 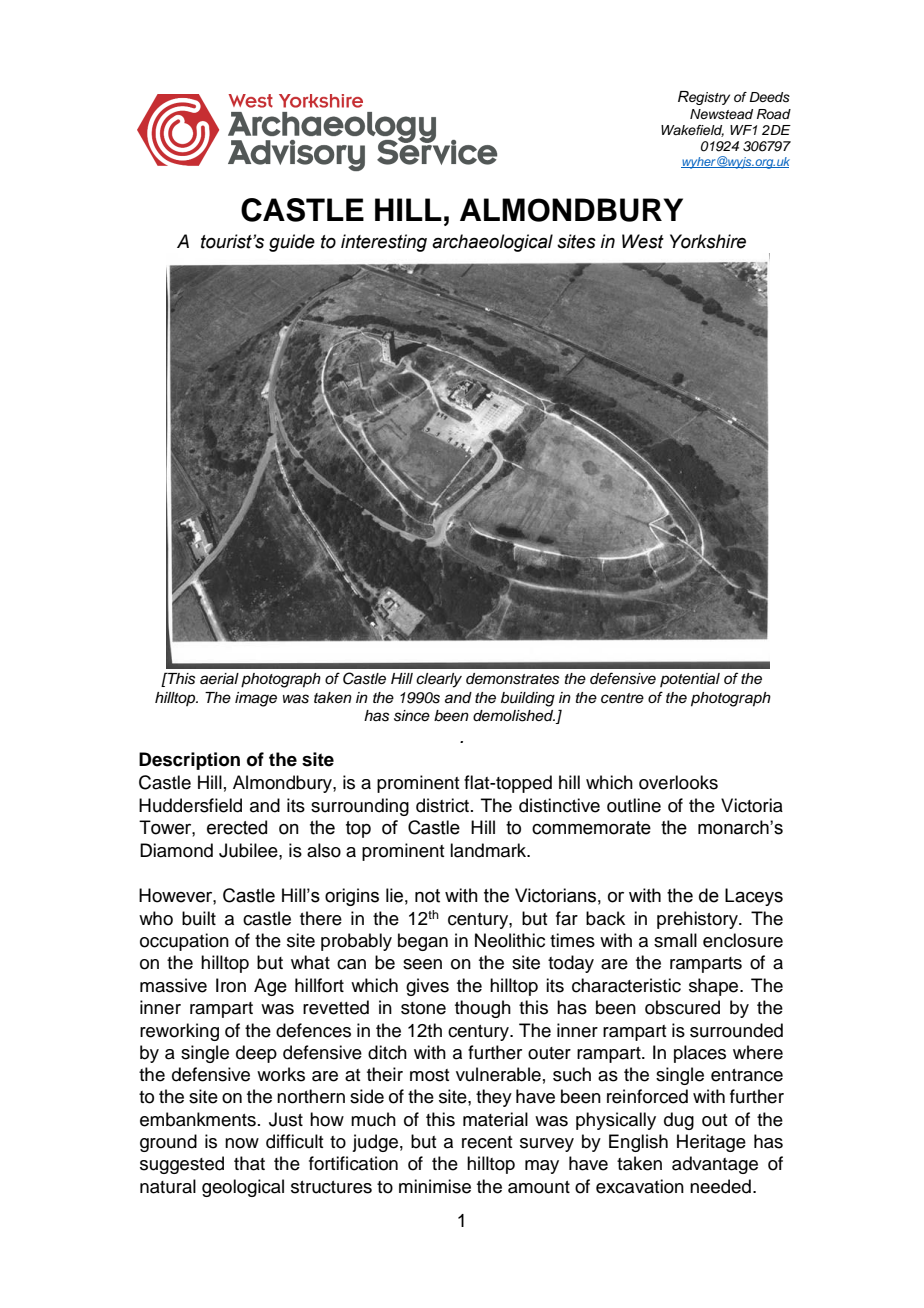 What do you see at coordinates (439, 680) in the screenshot?
I see `clearly` at bounding box center [439, 680].
